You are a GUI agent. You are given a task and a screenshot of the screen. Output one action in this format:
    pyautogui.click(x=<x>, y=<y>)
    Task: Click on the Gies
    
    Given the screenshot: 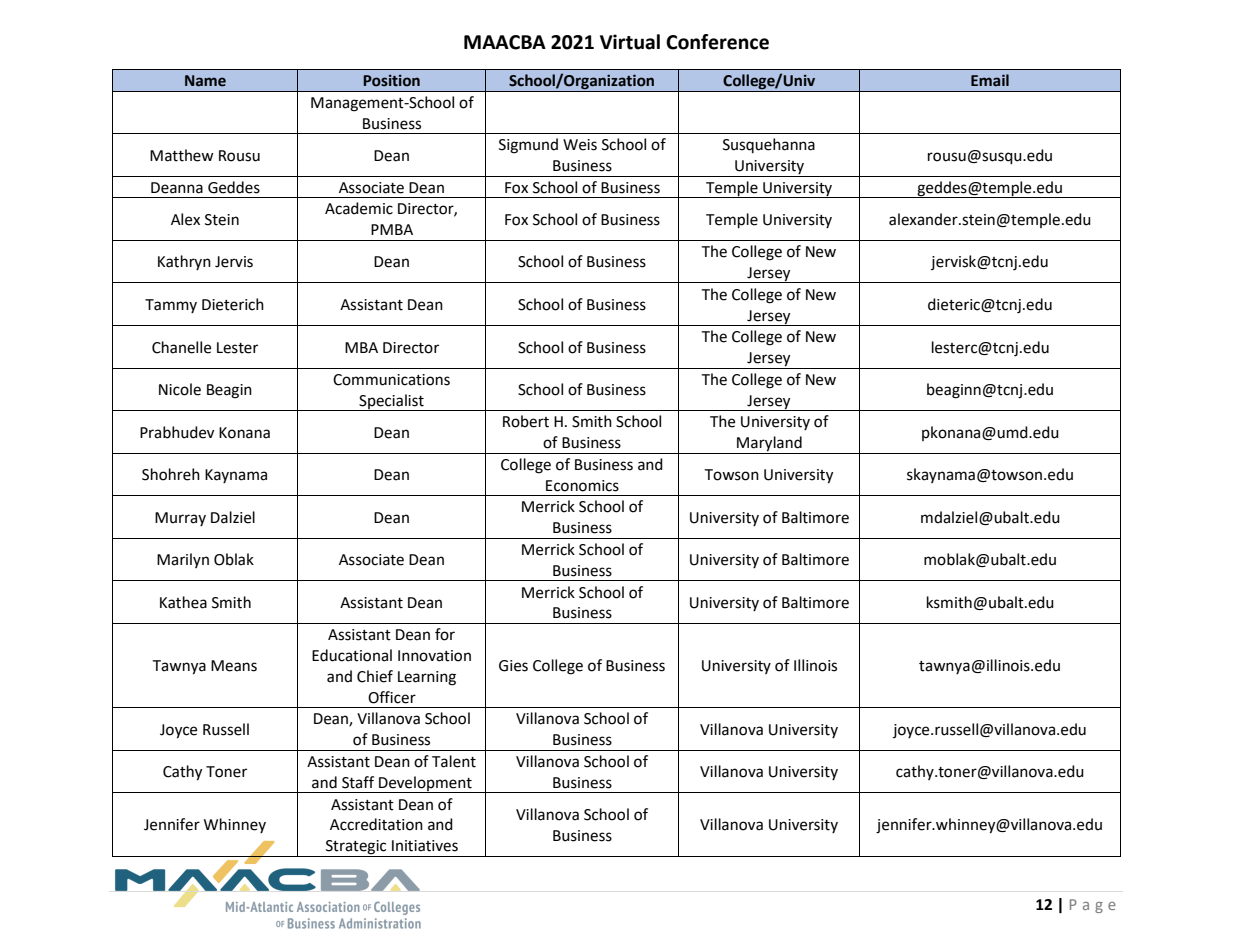 What is the action you would take?
    pyautogui.click(x=513, y=666)
